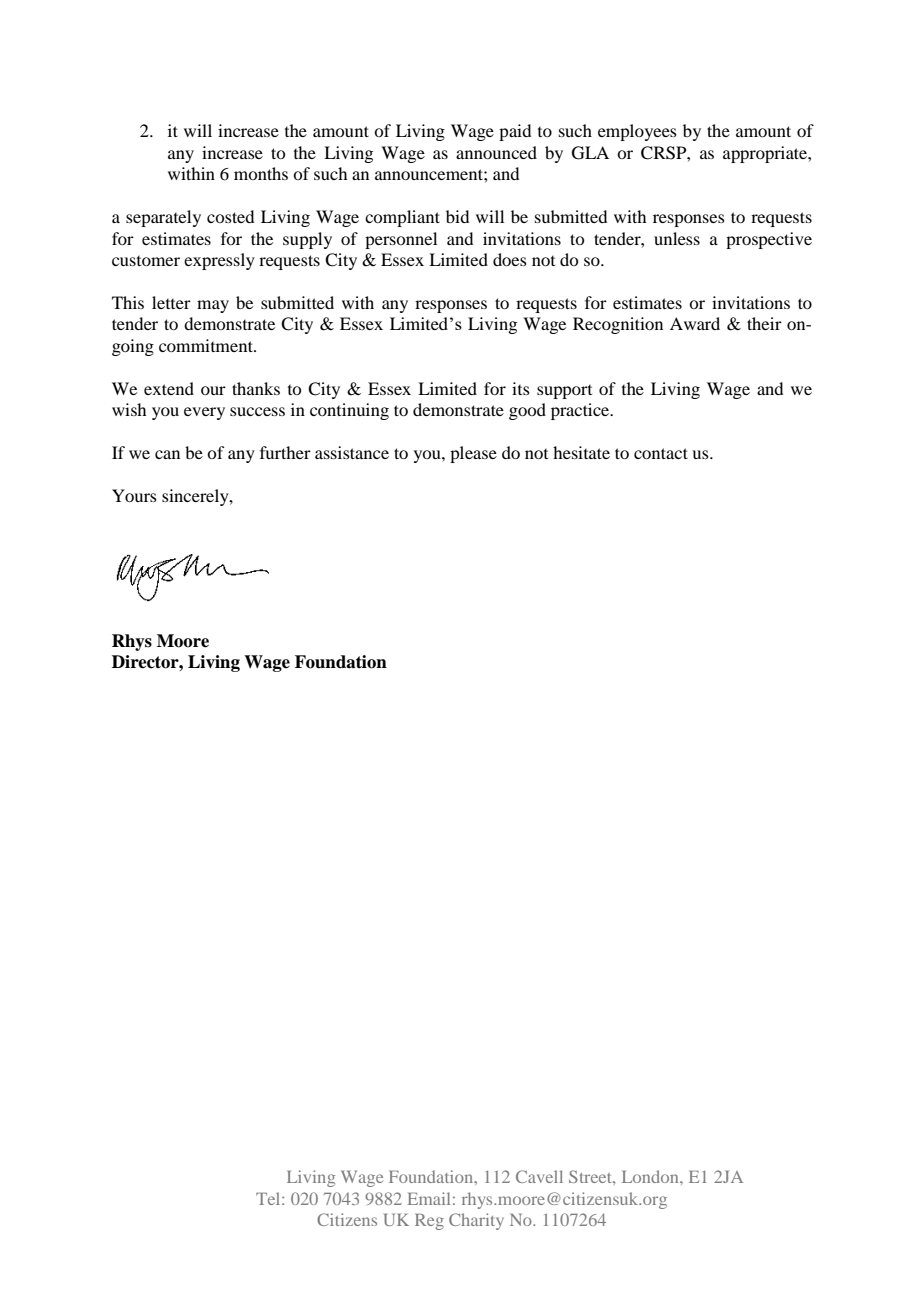 The image size is (924, 1307). Describe the element at coordinates (473, 454) in the screenshot. I see `please` at that location.
